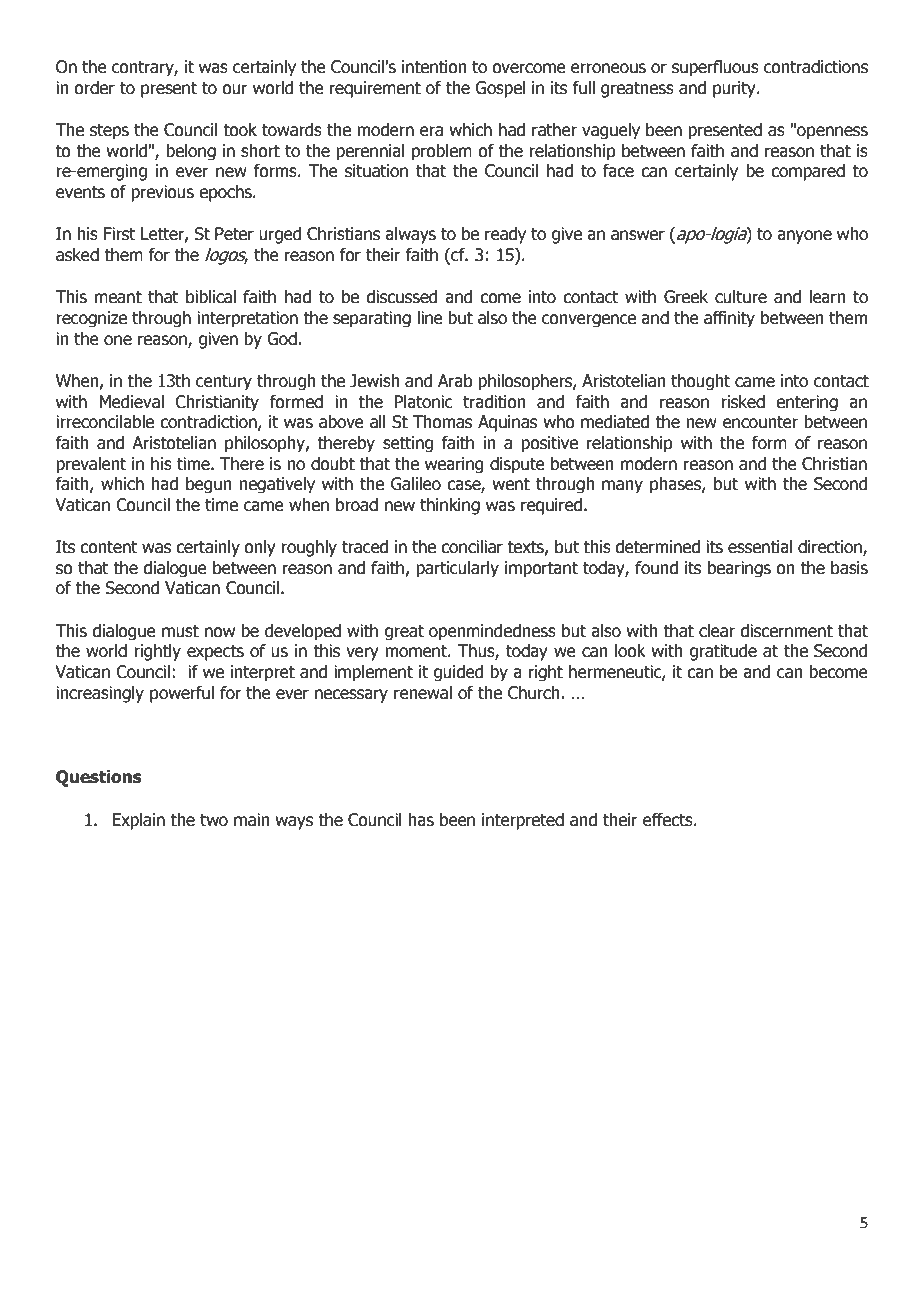 Image resolution: width=924 pixels, height=1308 pixels. Describe the element at coordinates (454, 465) in the screenshot. I see `wearing` at that location.
